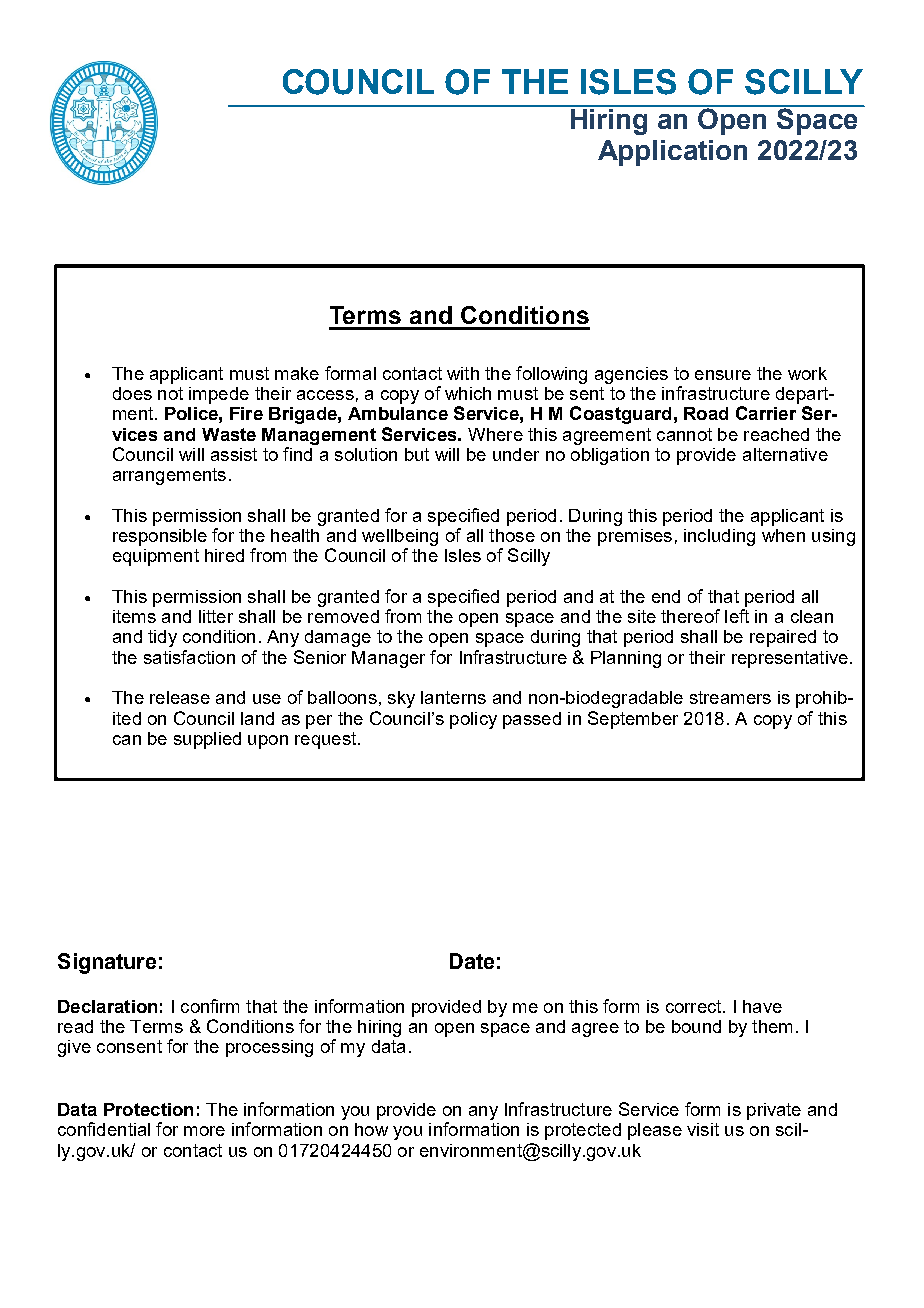  Describe the element at coordinates (473, 720) in the screenshot. I see `policy` at that location.
